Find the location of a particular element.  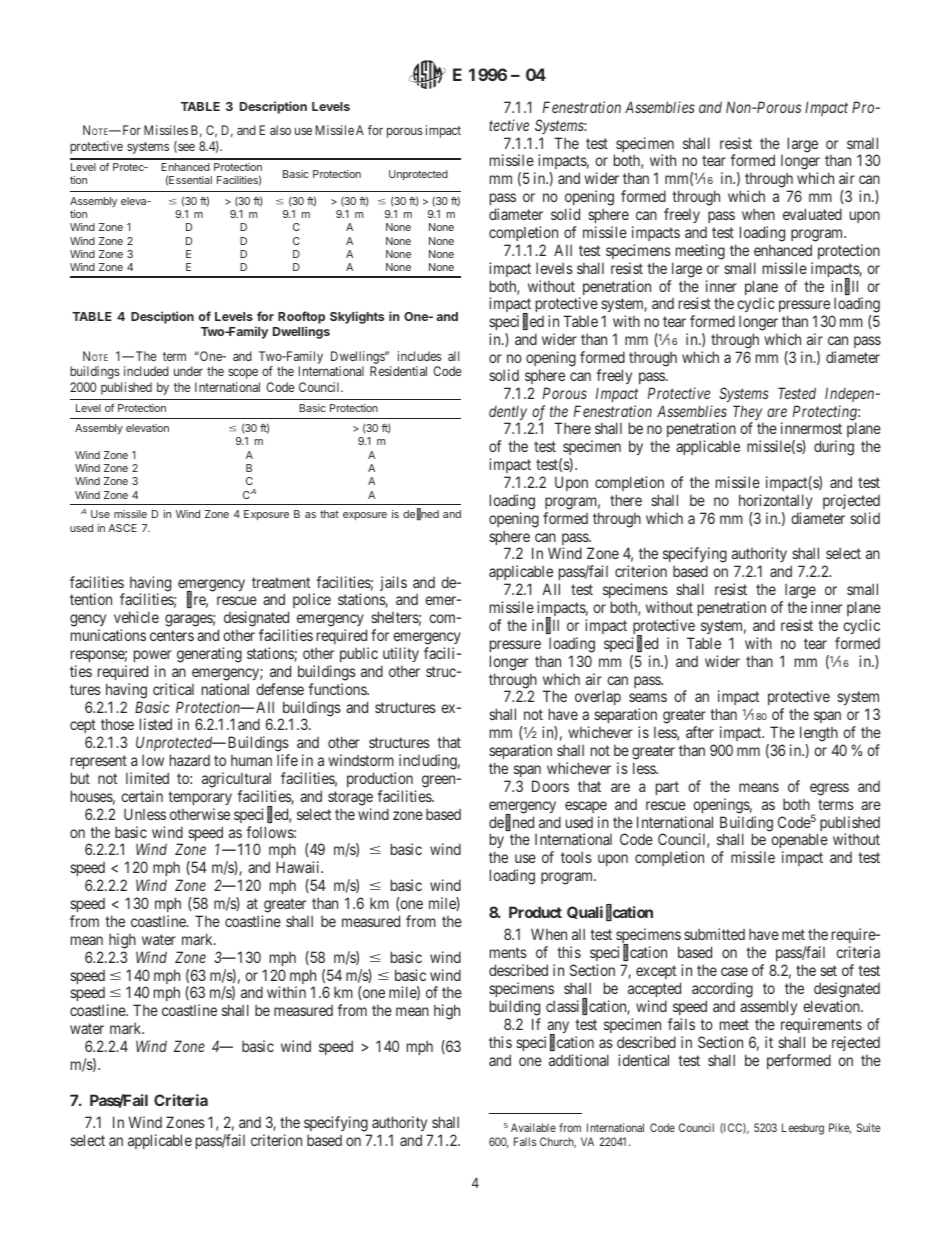

length is located at coordinates (819, 734).
